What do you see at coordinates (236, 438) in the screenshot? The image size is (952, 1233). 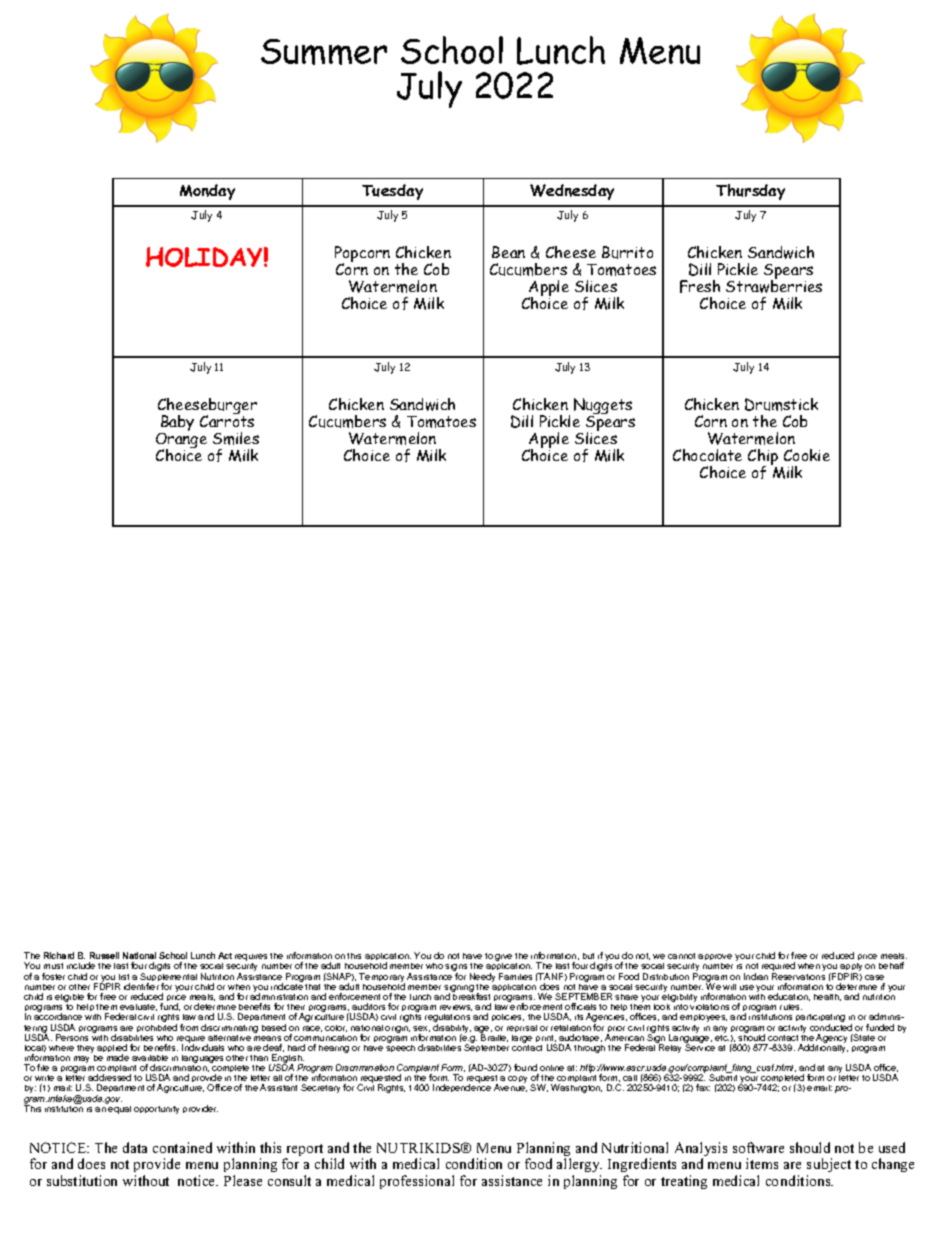 I see `Smiles` at bounding box center [236, 438].
